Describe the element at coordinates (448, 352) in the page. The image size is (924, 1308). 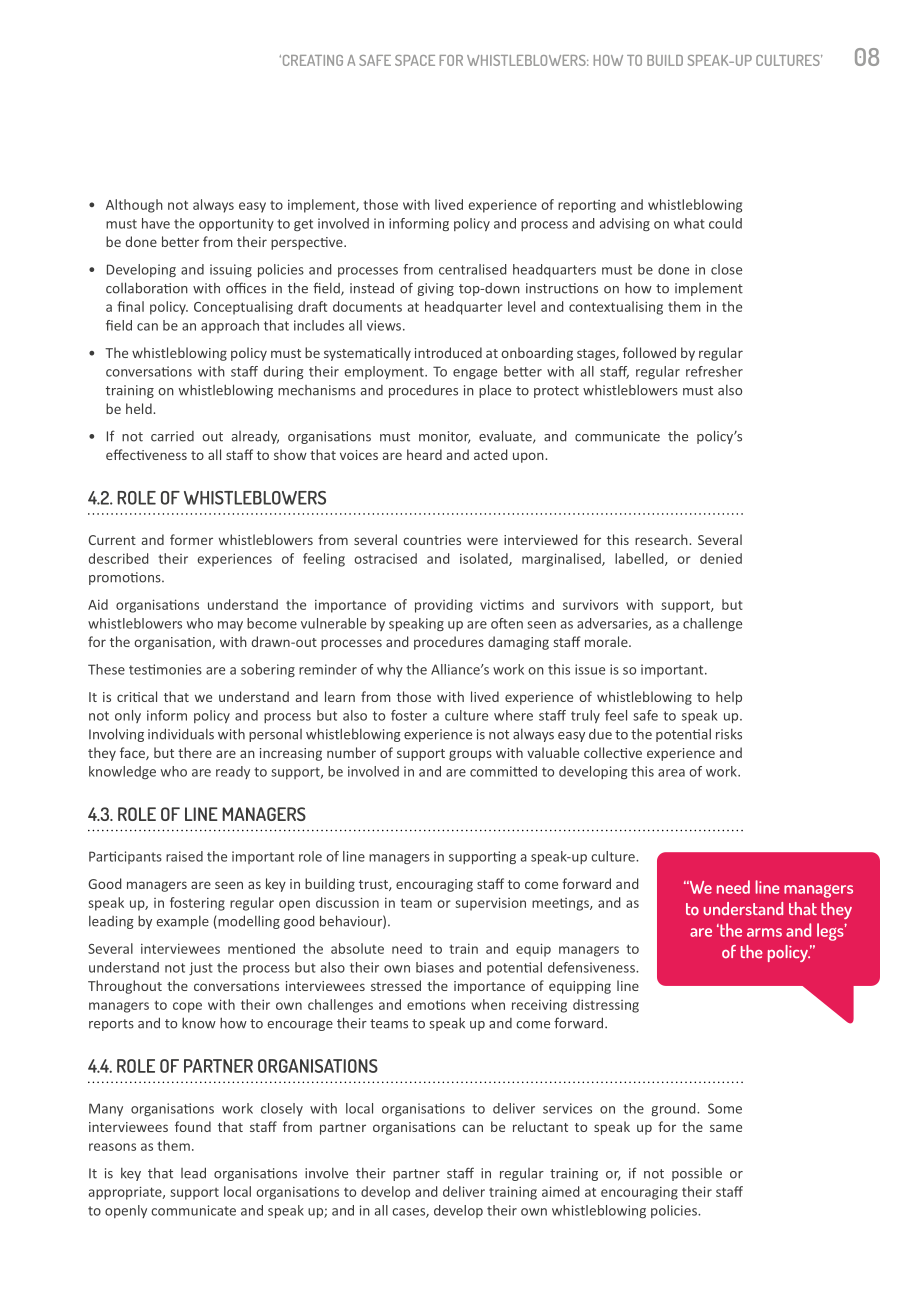
I see `introduced` at that location.
